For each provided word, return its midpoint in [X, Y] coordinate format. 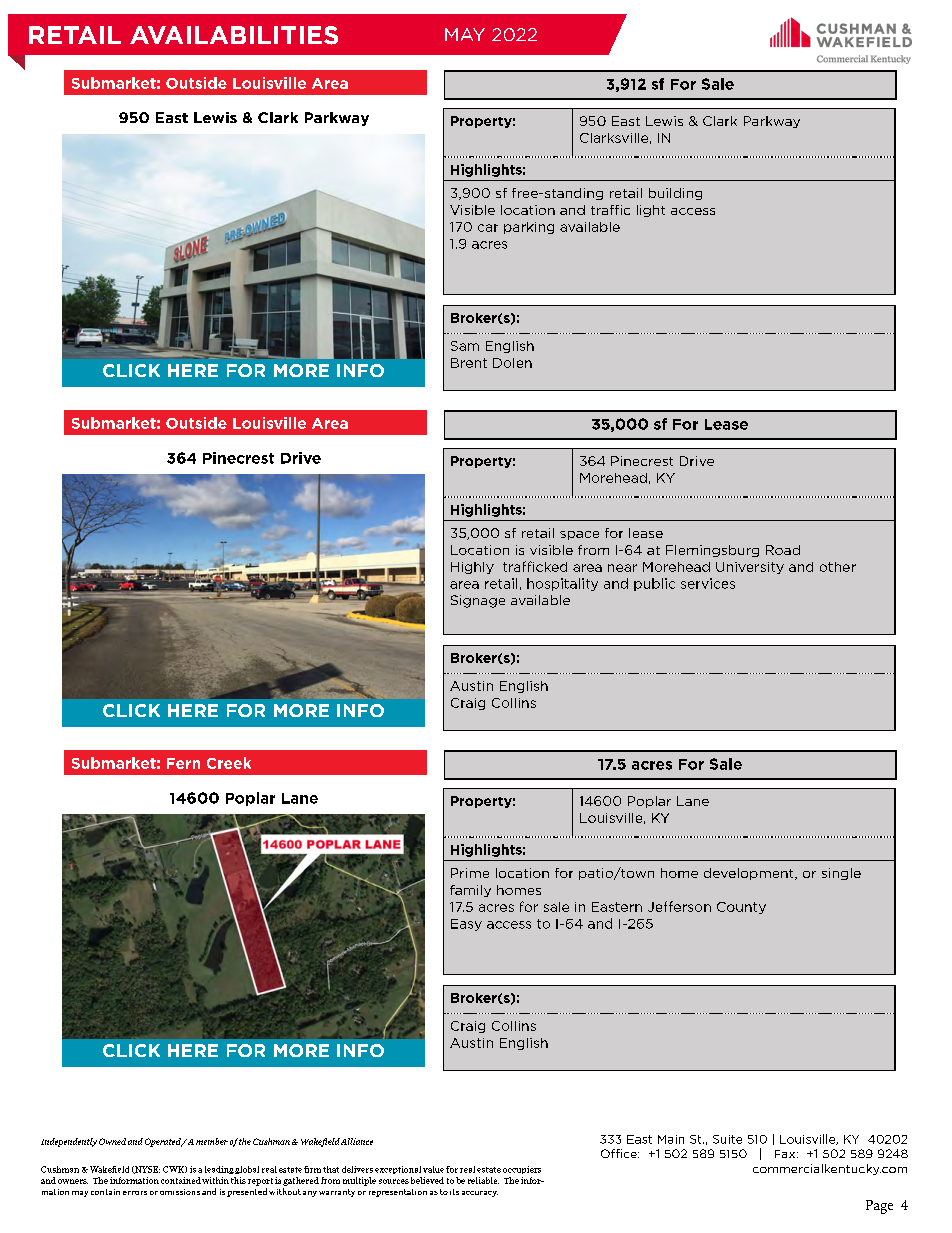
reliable [483, 1180]
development [750, 874]
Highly [472, 568]
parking [529, 228]
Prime [470, 873]
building [675, 194]
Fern [183, 763]
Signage [478, 601]
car [488, 228]
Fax [786, 1154]
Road [783, 550]
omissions [180, 1192]
